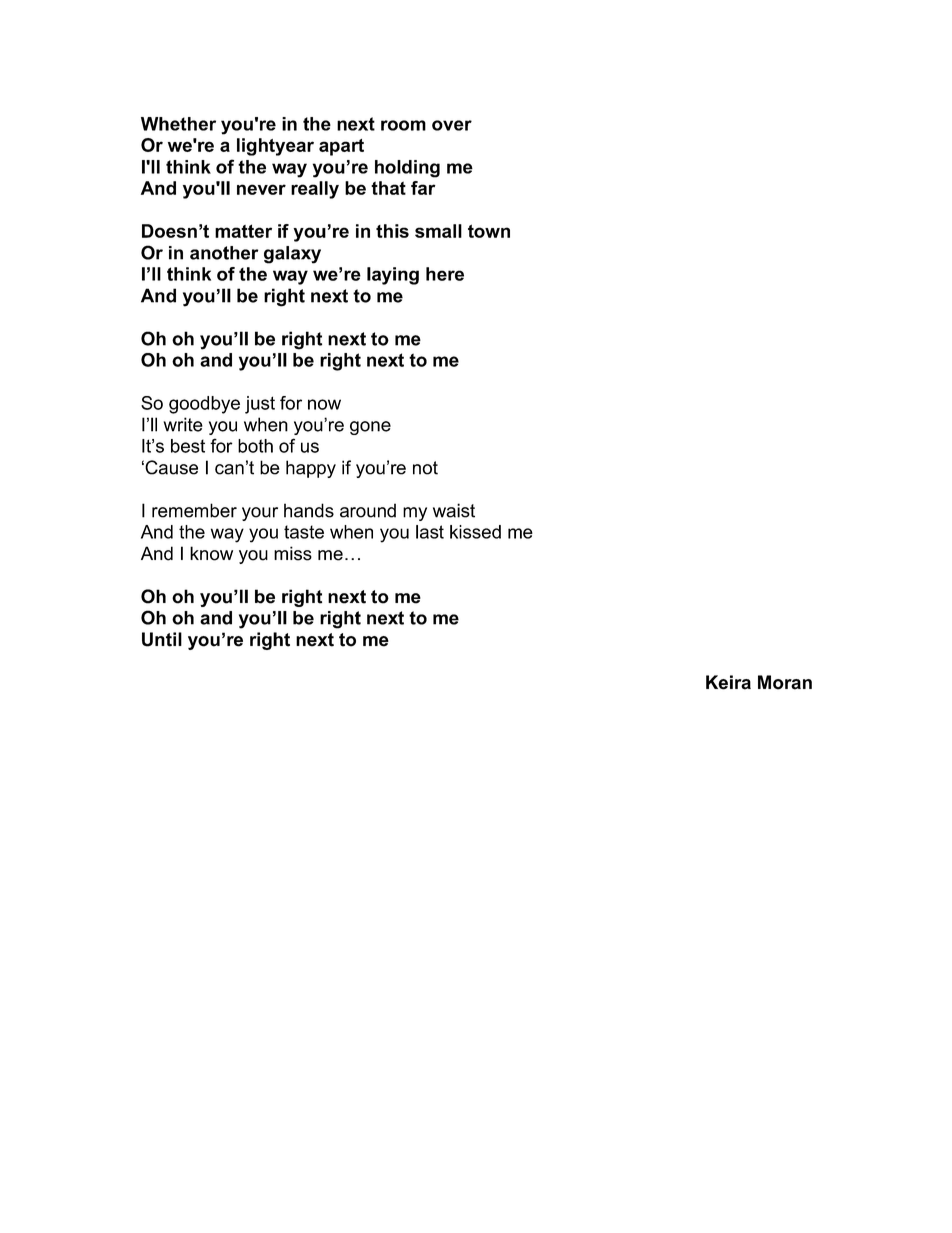  What do you see at coordinates (162, 639) in the document?
I see `Until` at bounding box center [162, 639].
